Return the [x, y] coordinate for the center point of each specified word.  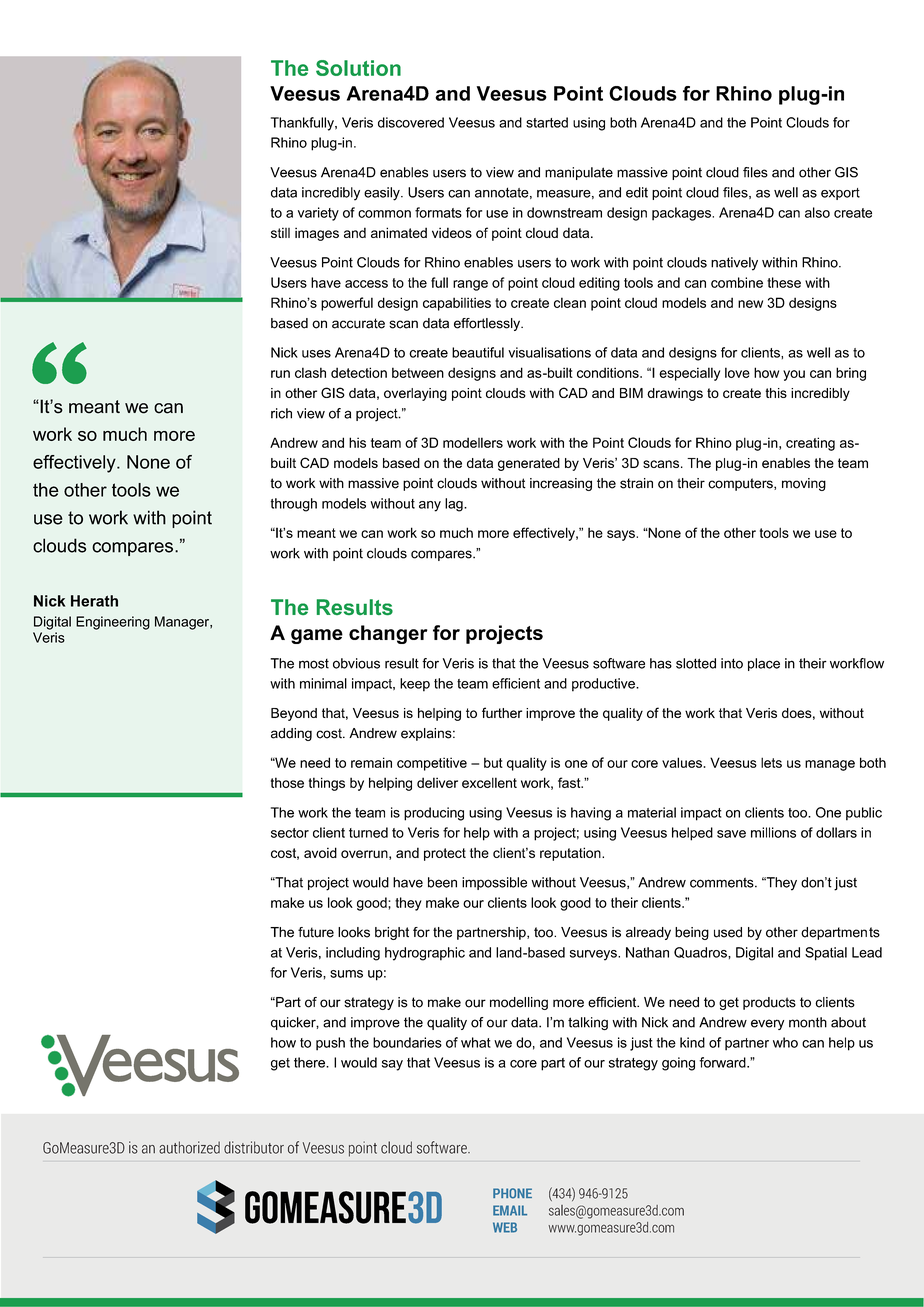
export [840, 194]
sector [290, 833]
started [547, 122]
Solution [358, 68]
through [294, 505]
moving [804, 484]
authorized [189, 1147]
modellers [473, 442]
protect [445, 854]
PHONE [512, 1193]
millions [773, 832]
